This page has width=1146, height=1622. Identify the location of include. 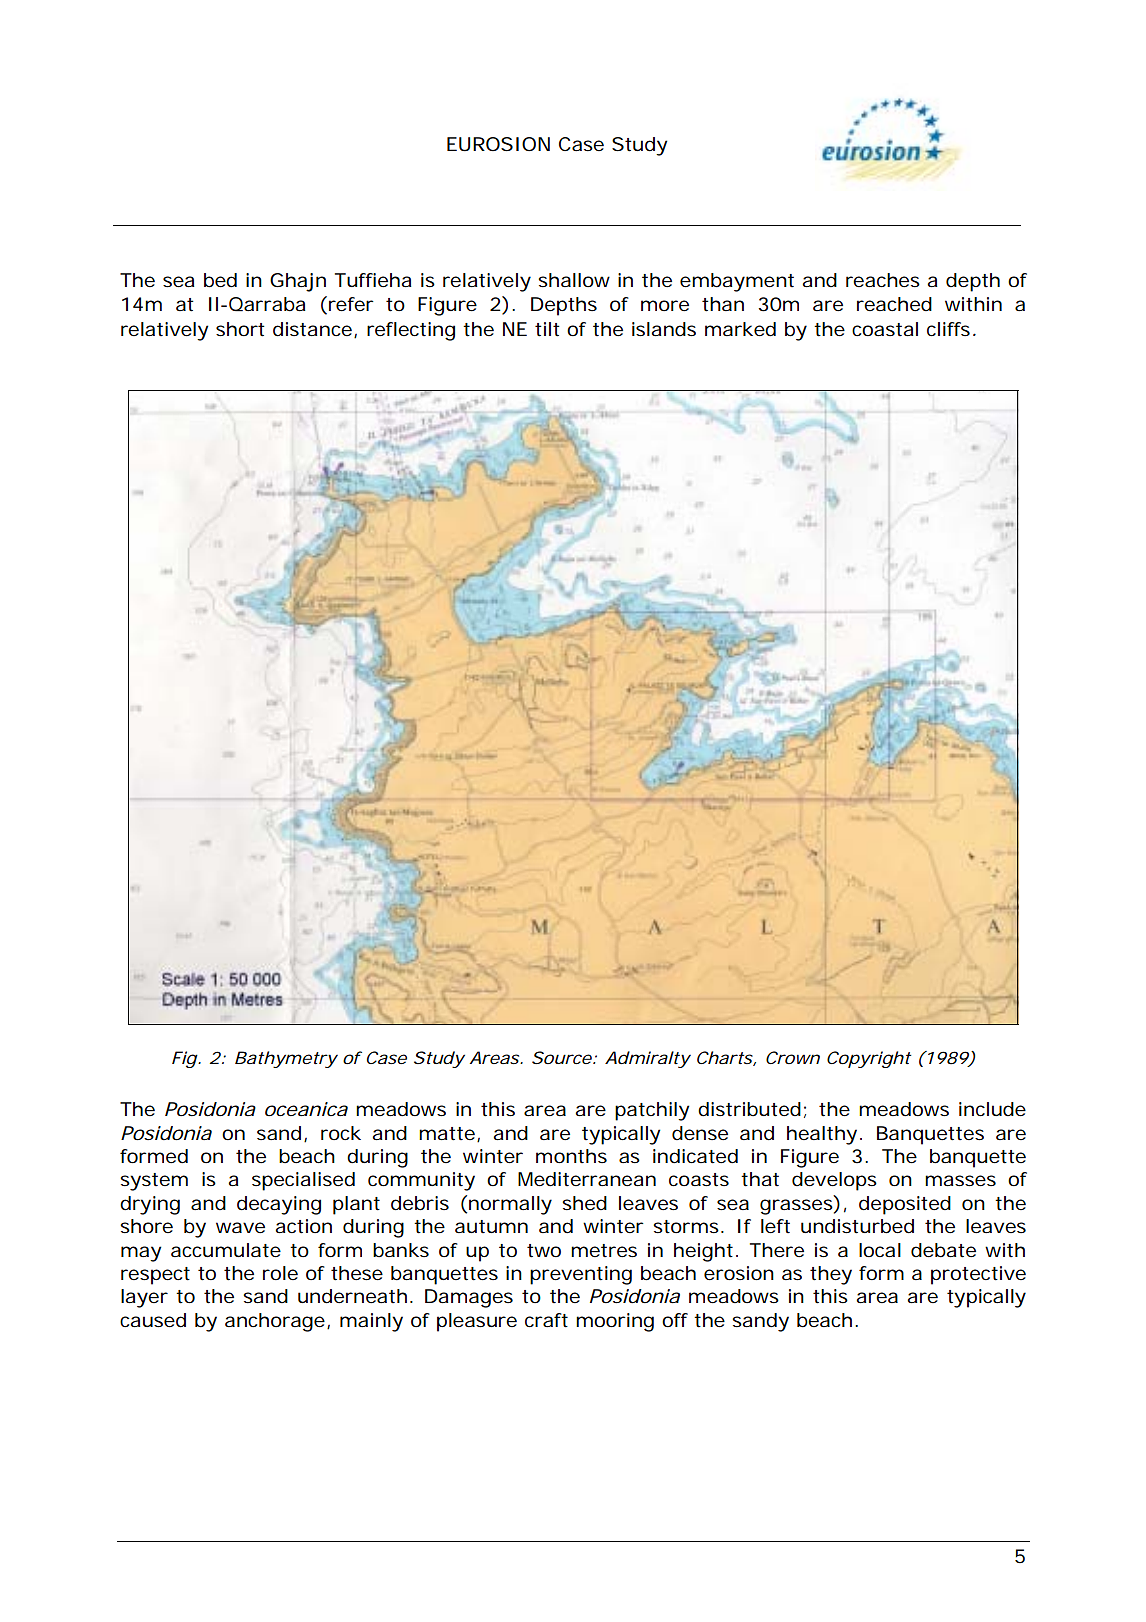
(992, 1109).
